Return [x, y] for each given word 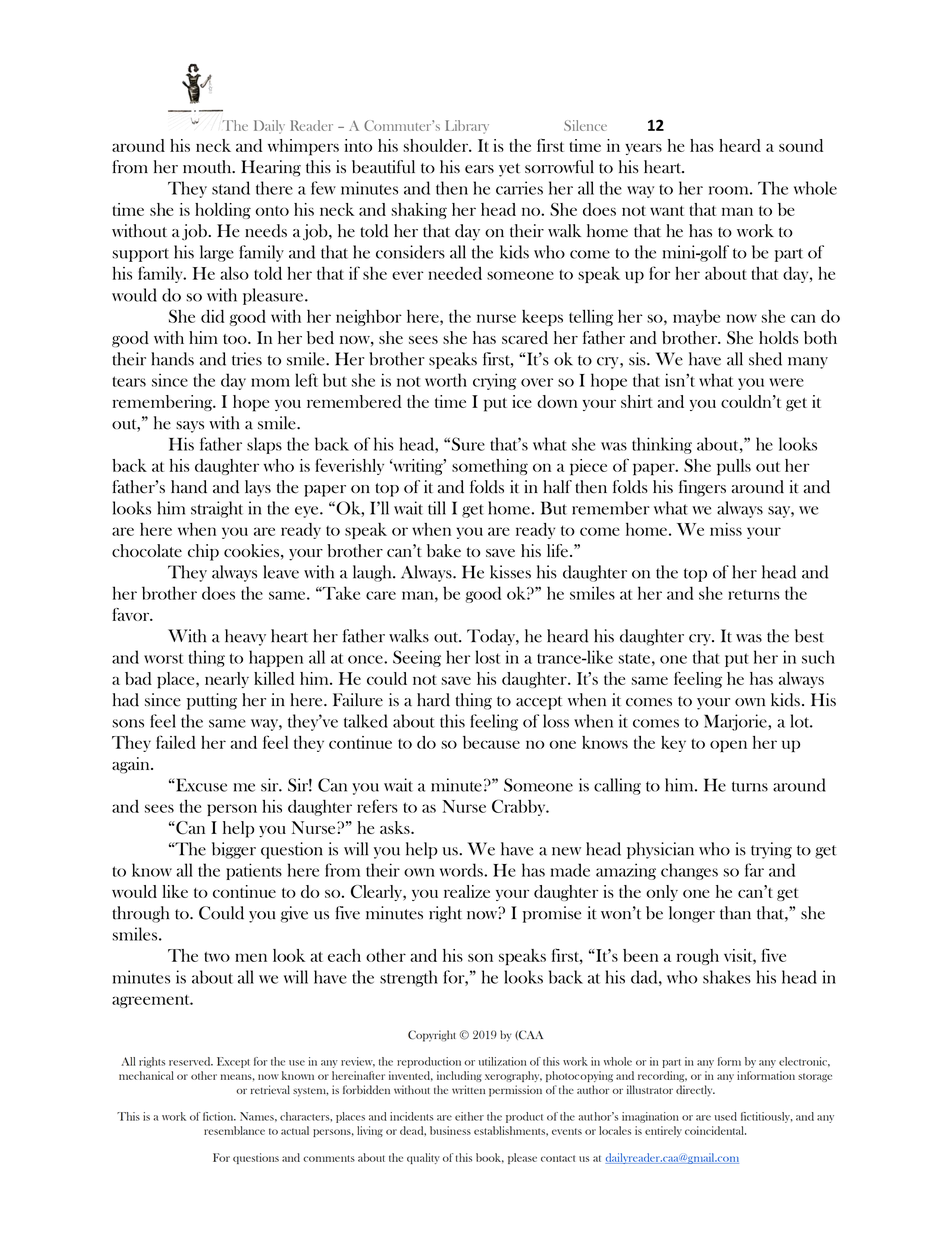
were [786, 382]
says [190, 427]
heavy [245, 637]
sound [801, 145]
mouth [208, 167]
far [754, 870]
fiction [219, 1116]
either [469, 1116]
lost [487, 657]
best [809, 636]
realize [467, 891]
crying [494, 381]
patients [254, 871]
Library [467, 127]
